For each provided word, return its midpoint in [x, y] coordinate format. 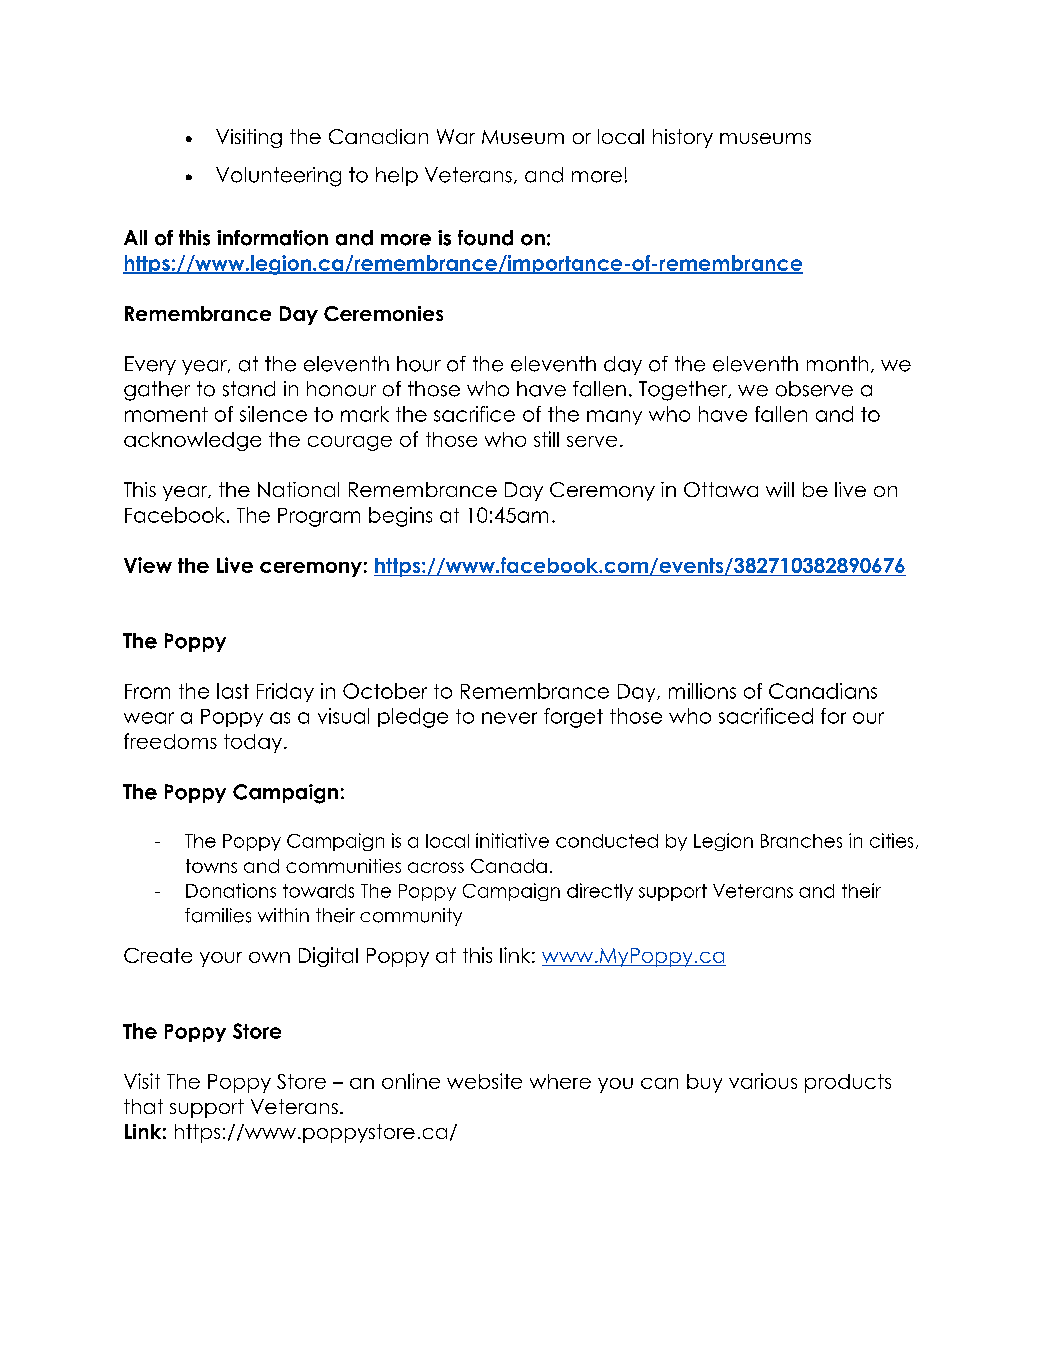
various [763, 1081]
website [484, 1081]
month [837, 364]
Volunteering [278, 177]
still [546, 439]
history [683, 138]
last [233, 691]
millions [702, 691]
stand [249, 389]
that [143, 1106]
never [509, 718]
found [485, 238]
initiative [512, 840]
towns [211, 866]
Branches [801, 841]
